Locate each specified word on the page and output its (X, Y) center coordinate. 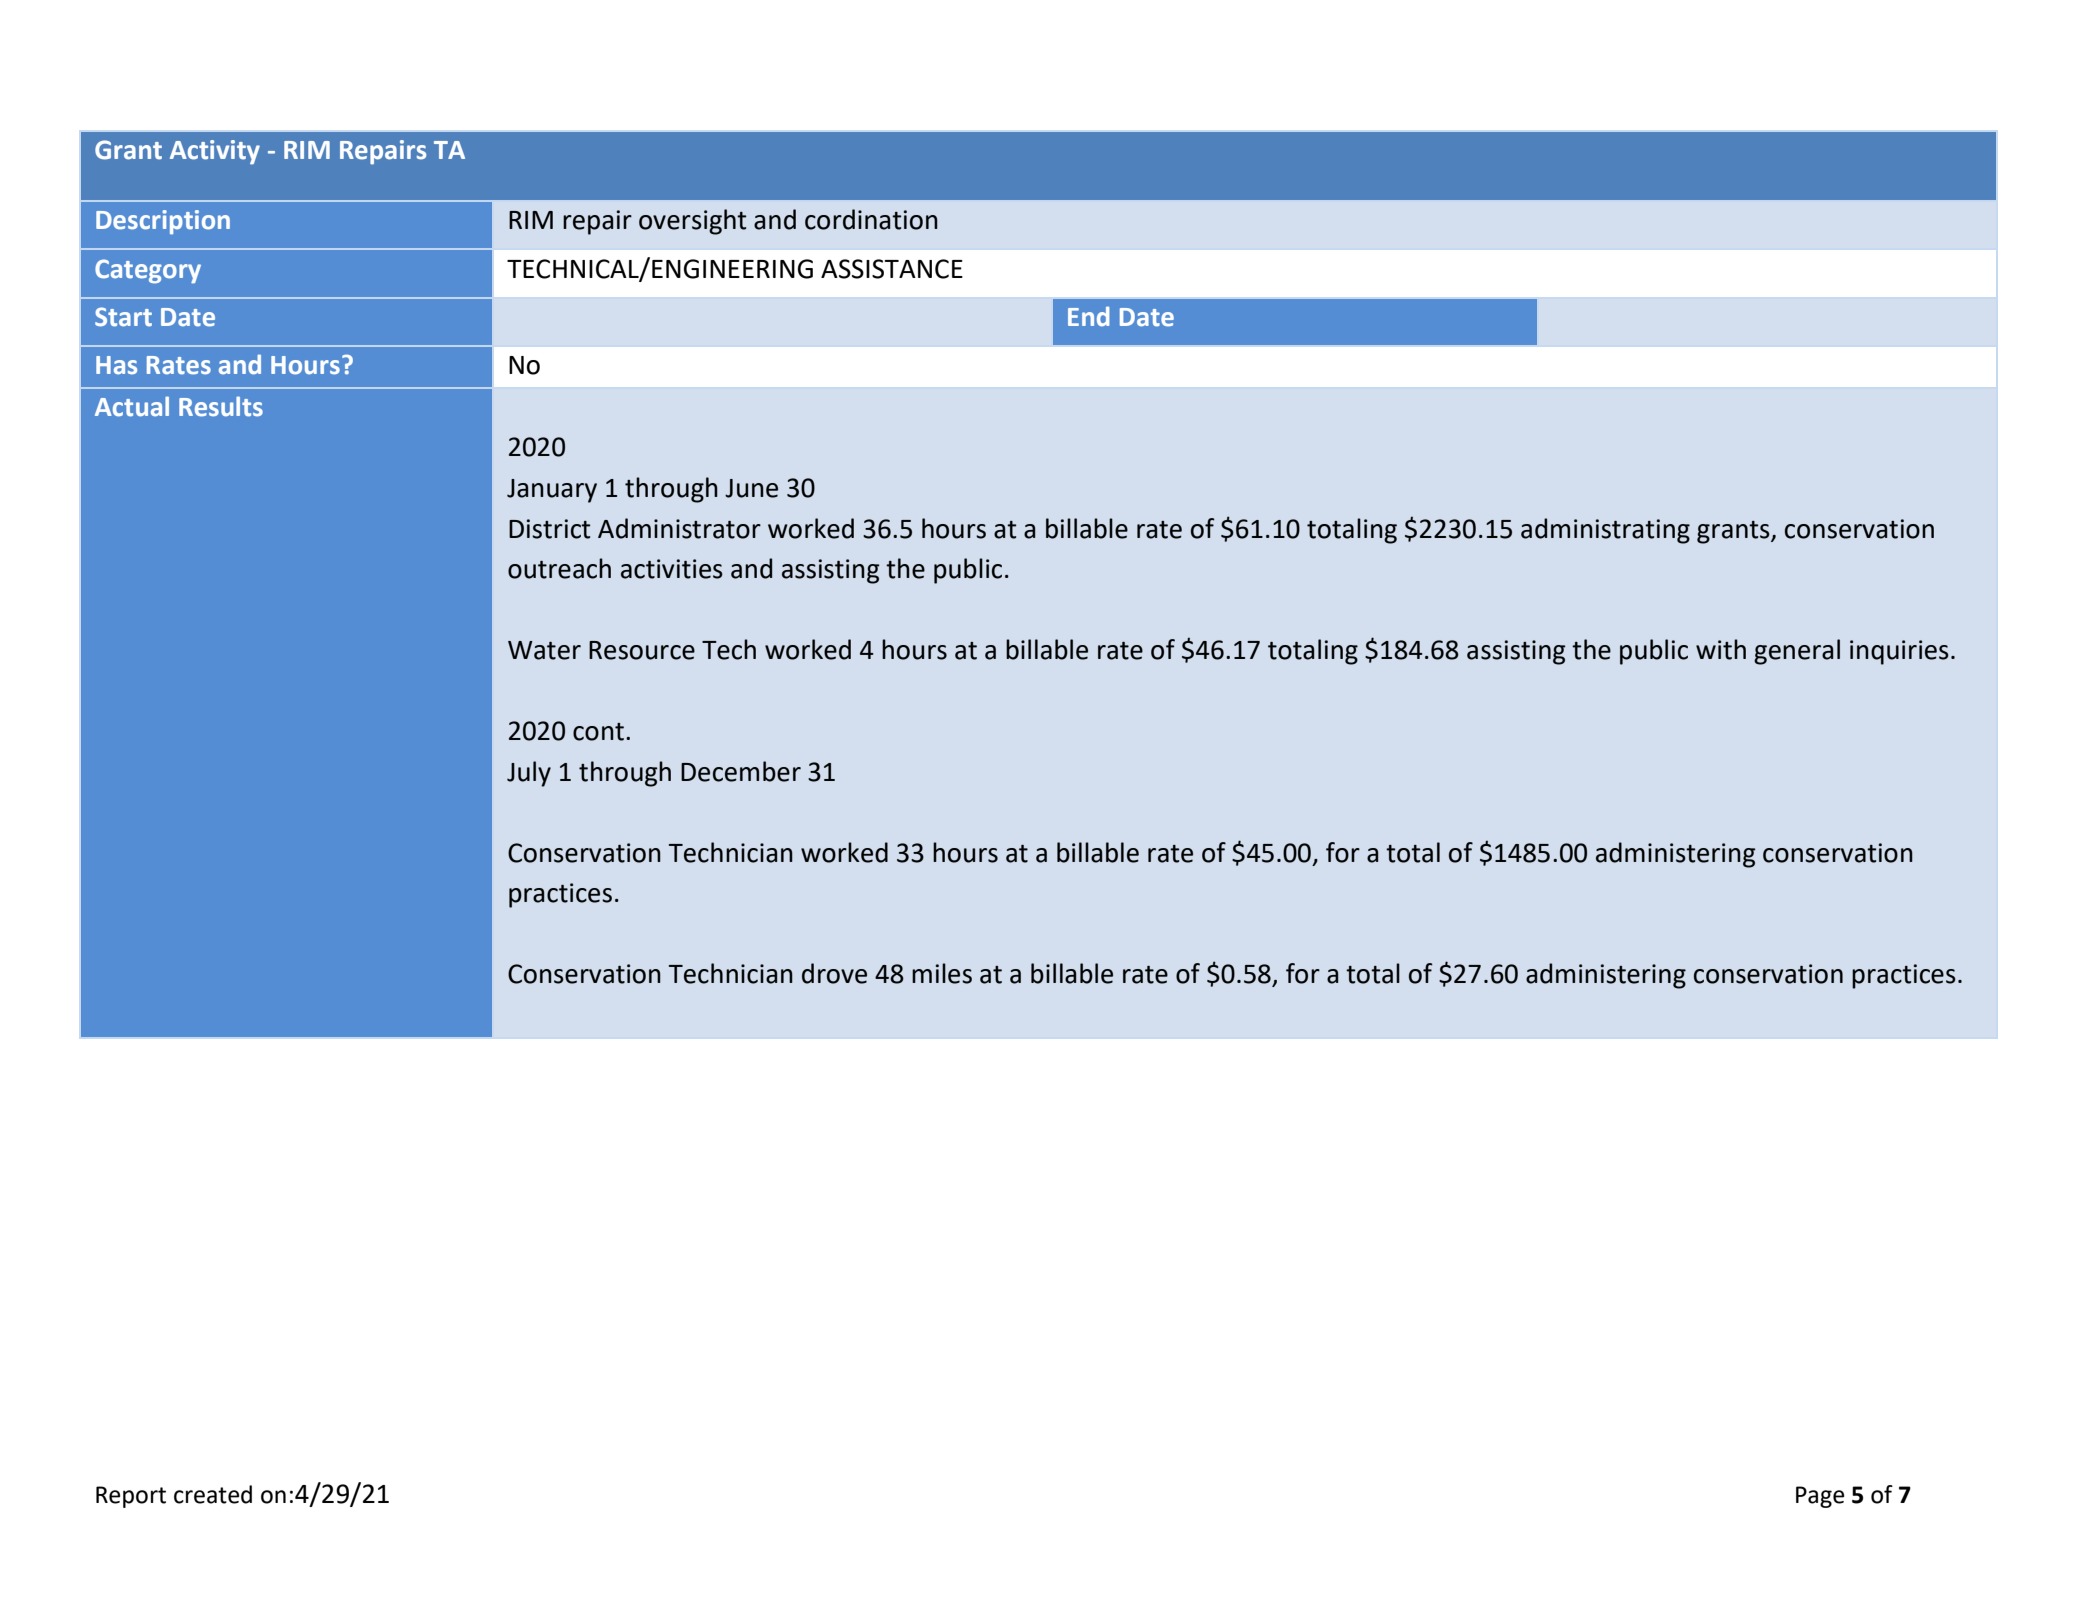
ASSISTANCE (892, 269)
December (741, 771)
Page (1820, 1497)
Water (544, 650)
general (1797, 652)
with (1721, 649)
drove (834, 973)
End (1088, 316)
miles (942, 973)
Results (221, 406)
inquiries (1899, 652)
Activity (215, 152)
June (751, 488)
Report (131, 1497)
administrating (1605, 531)
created (213, 1494)
